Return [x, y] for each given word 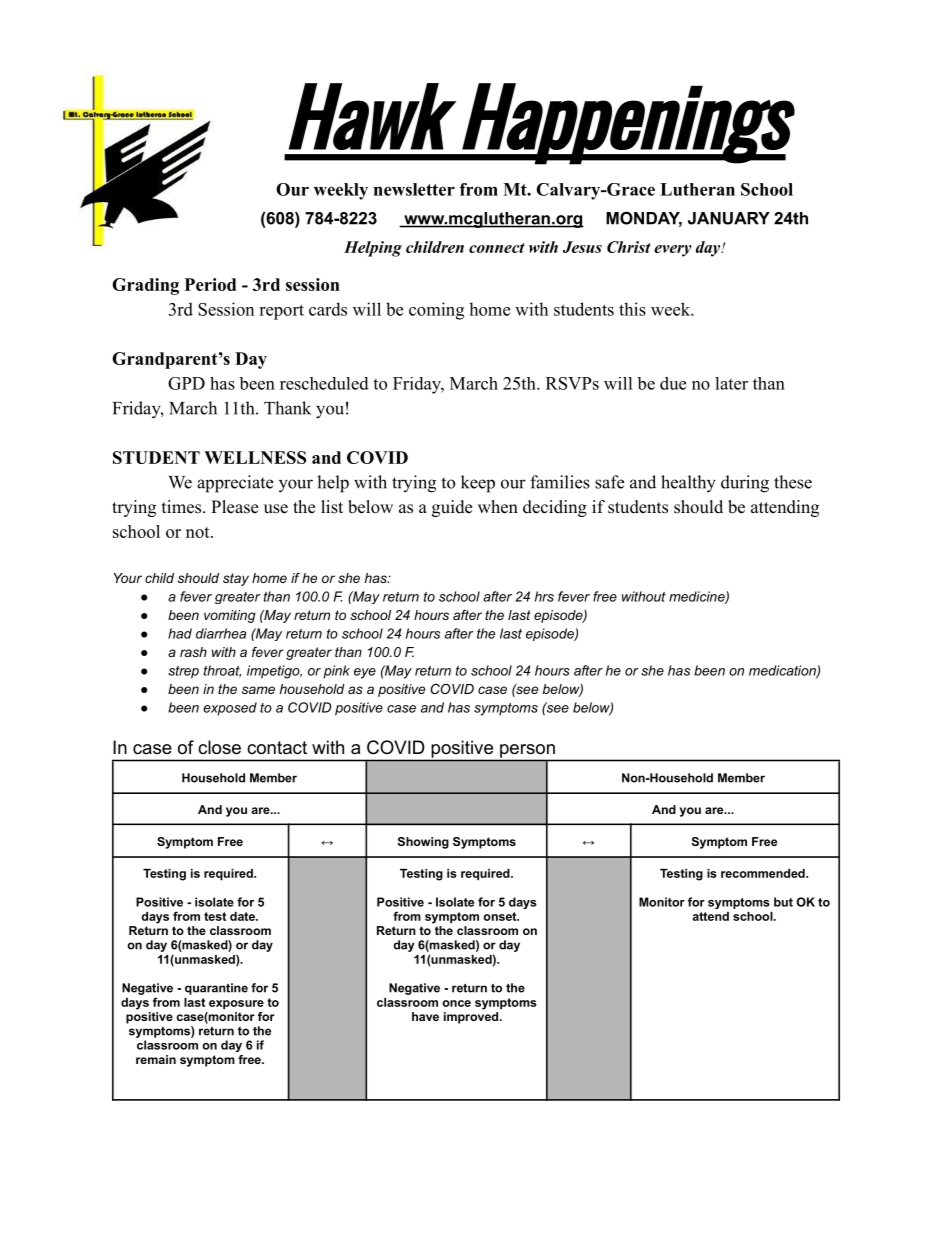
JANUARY [729, 218]
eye [365, 673]
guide [452, 508]
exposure [236, 1005]
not [199, 532]
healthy [688, 484]
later [731, 383]
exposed [230, 709]
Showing [423, 843]
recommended [764, 873]
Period [210, 284]
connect [497, 248]
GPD [186, 383]
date [243, 916]
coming [436, 311]
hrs [544, 596]
